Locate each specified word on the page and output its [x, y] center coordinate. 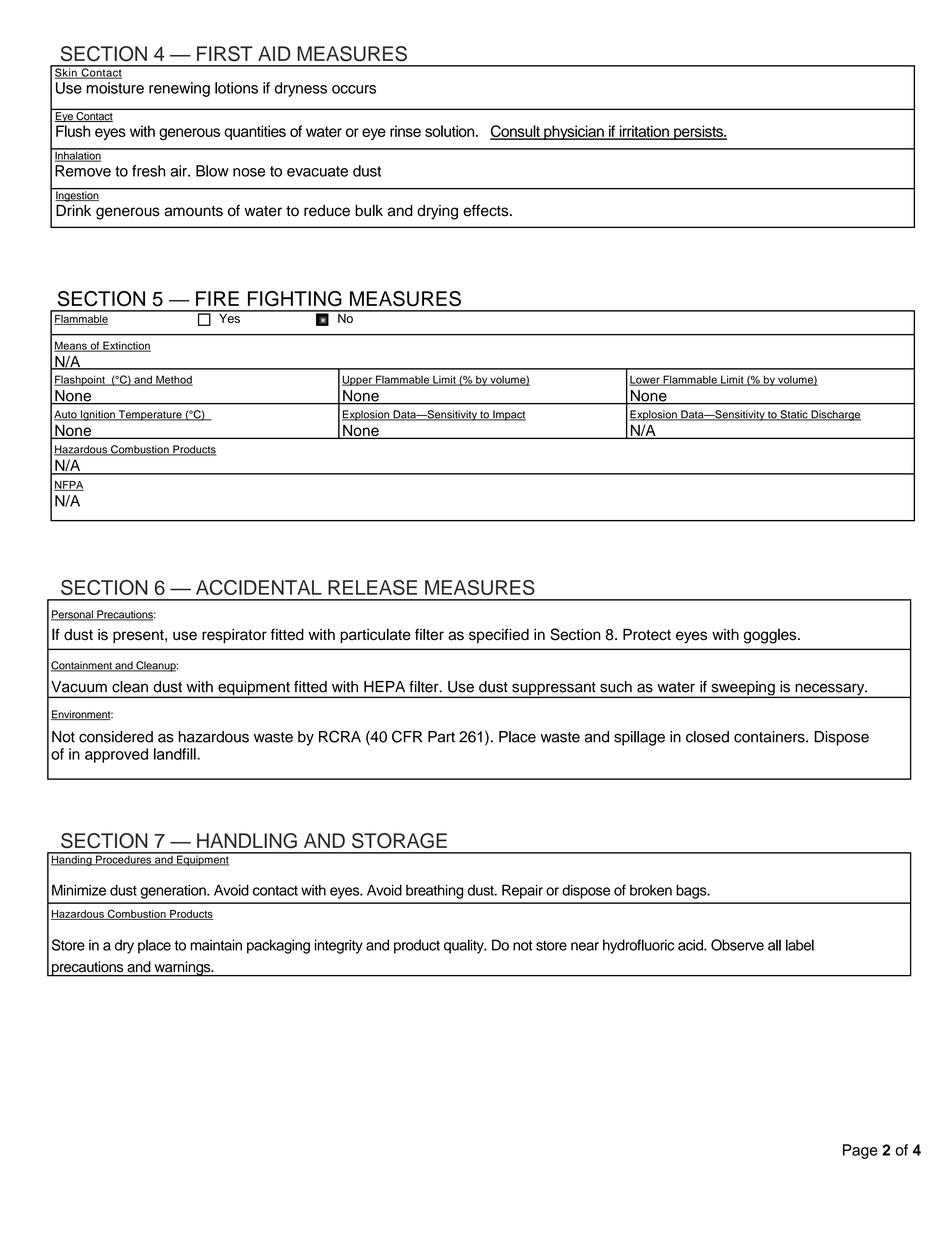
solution [451, 131]
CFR [407, 736]
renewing [179, 89]
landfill [176, 754]
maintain [216, 945]
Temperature [150, 415]
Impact [508, 415]
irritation [644, 132]
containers [770, 737]
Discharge [835, 415]
